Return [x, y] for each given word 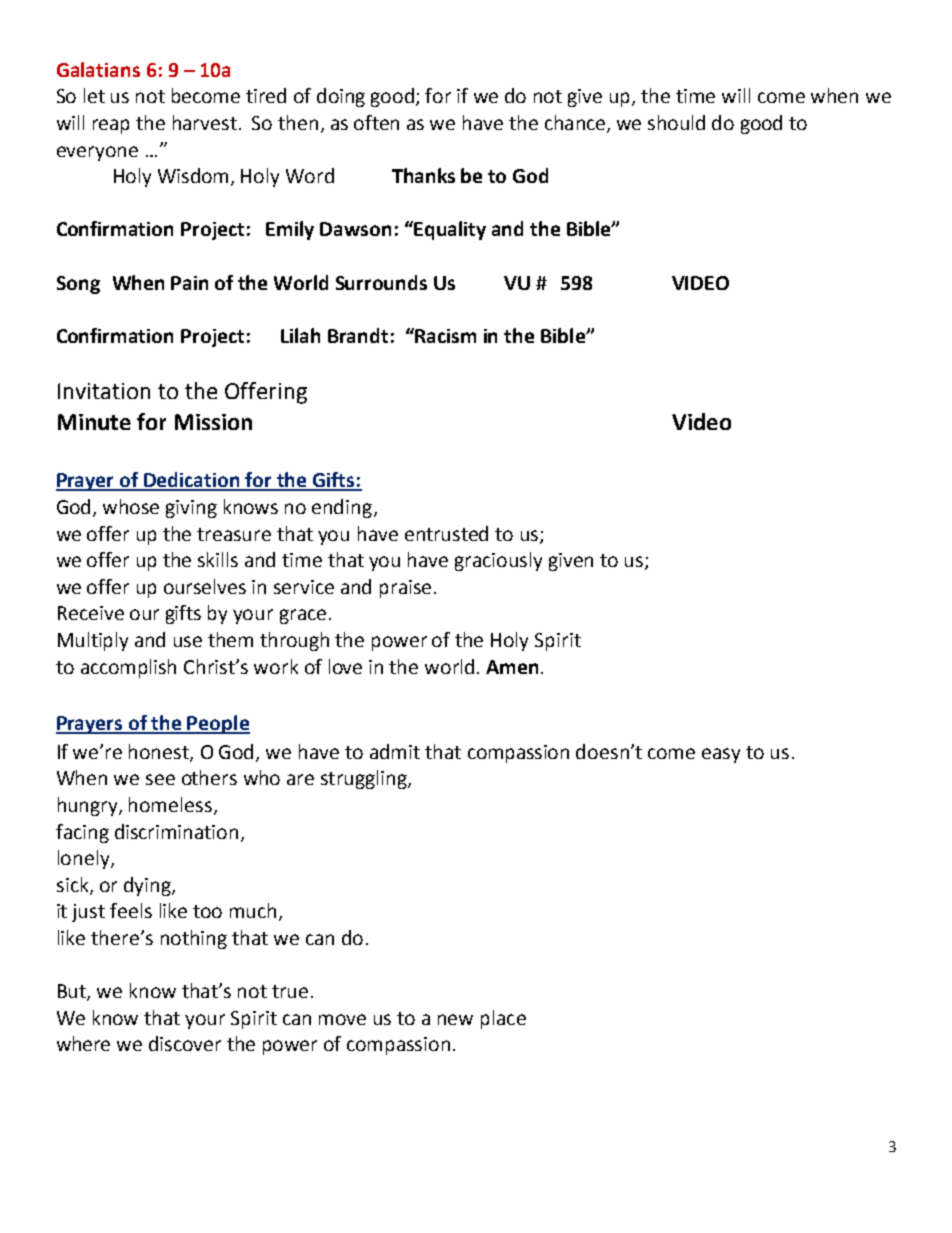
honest [160, 752]
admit [395, 751]
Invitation [104, 391]
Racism [444, 335]
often [376, 122]
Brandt [358, 335]
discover [185, 1043]
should [676, 122]
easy [721, 755]
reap [111, 126]
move [342, 1019]
